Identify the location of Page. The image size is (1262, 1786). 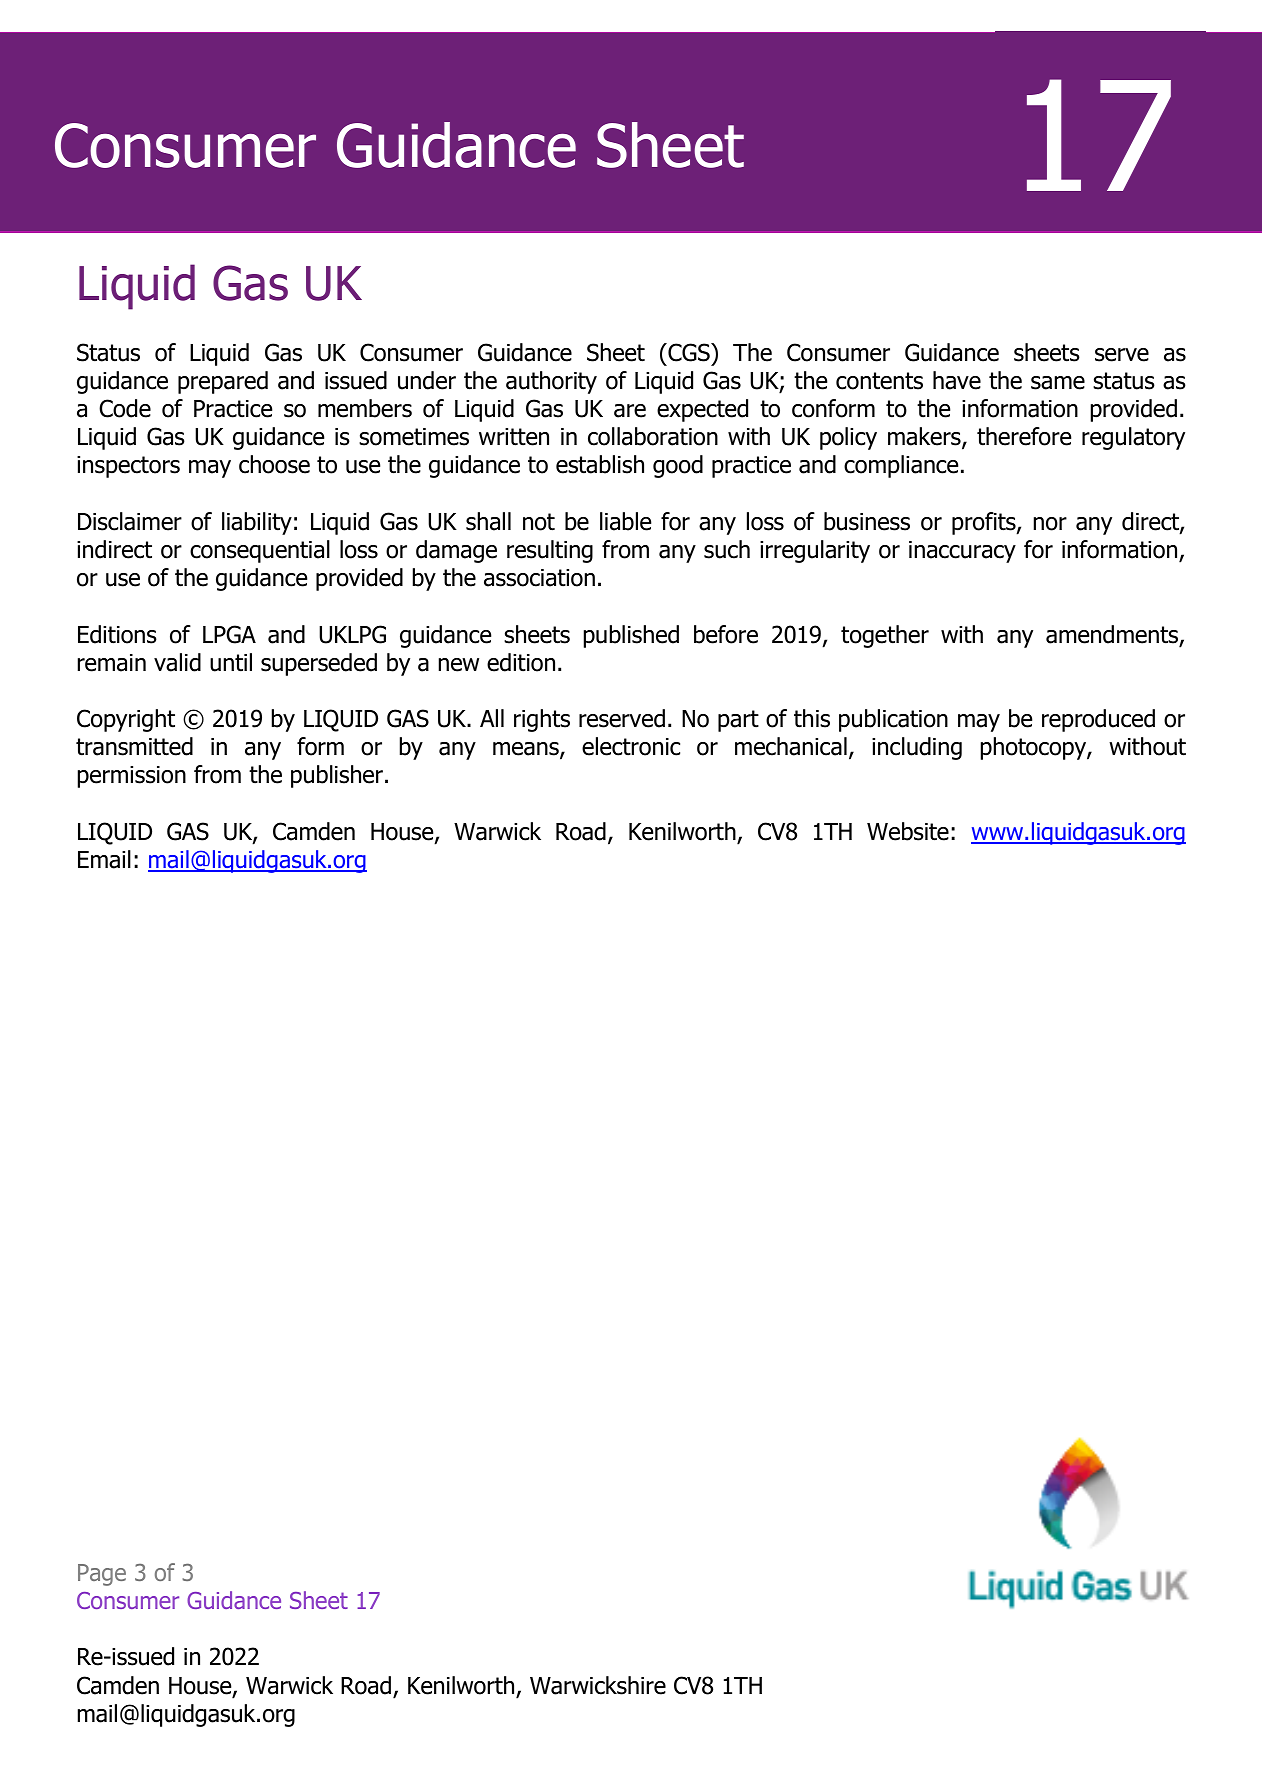
(102, 1575).
